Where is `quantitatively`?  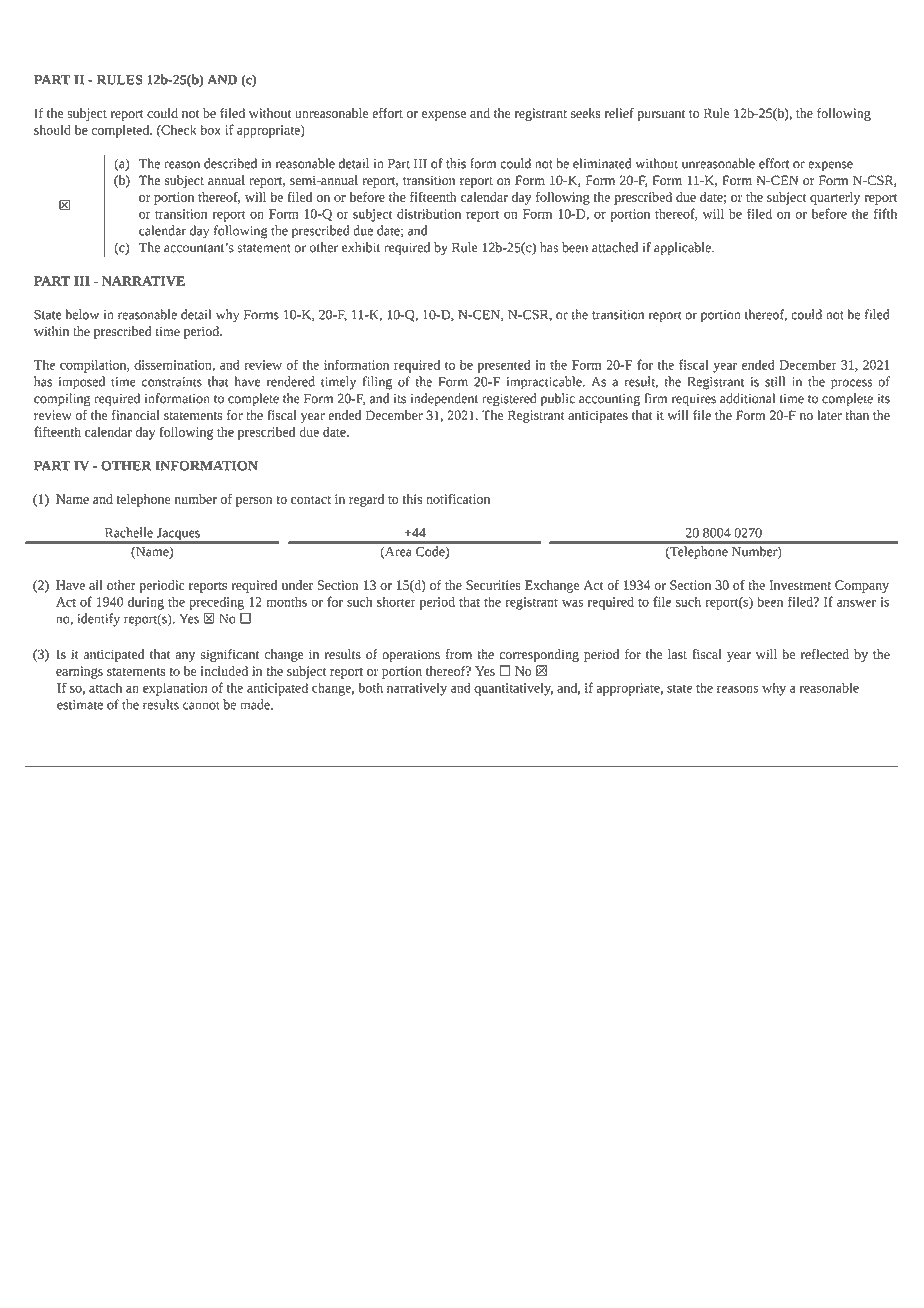
quantitatively is located at coordinates (513, 689).
